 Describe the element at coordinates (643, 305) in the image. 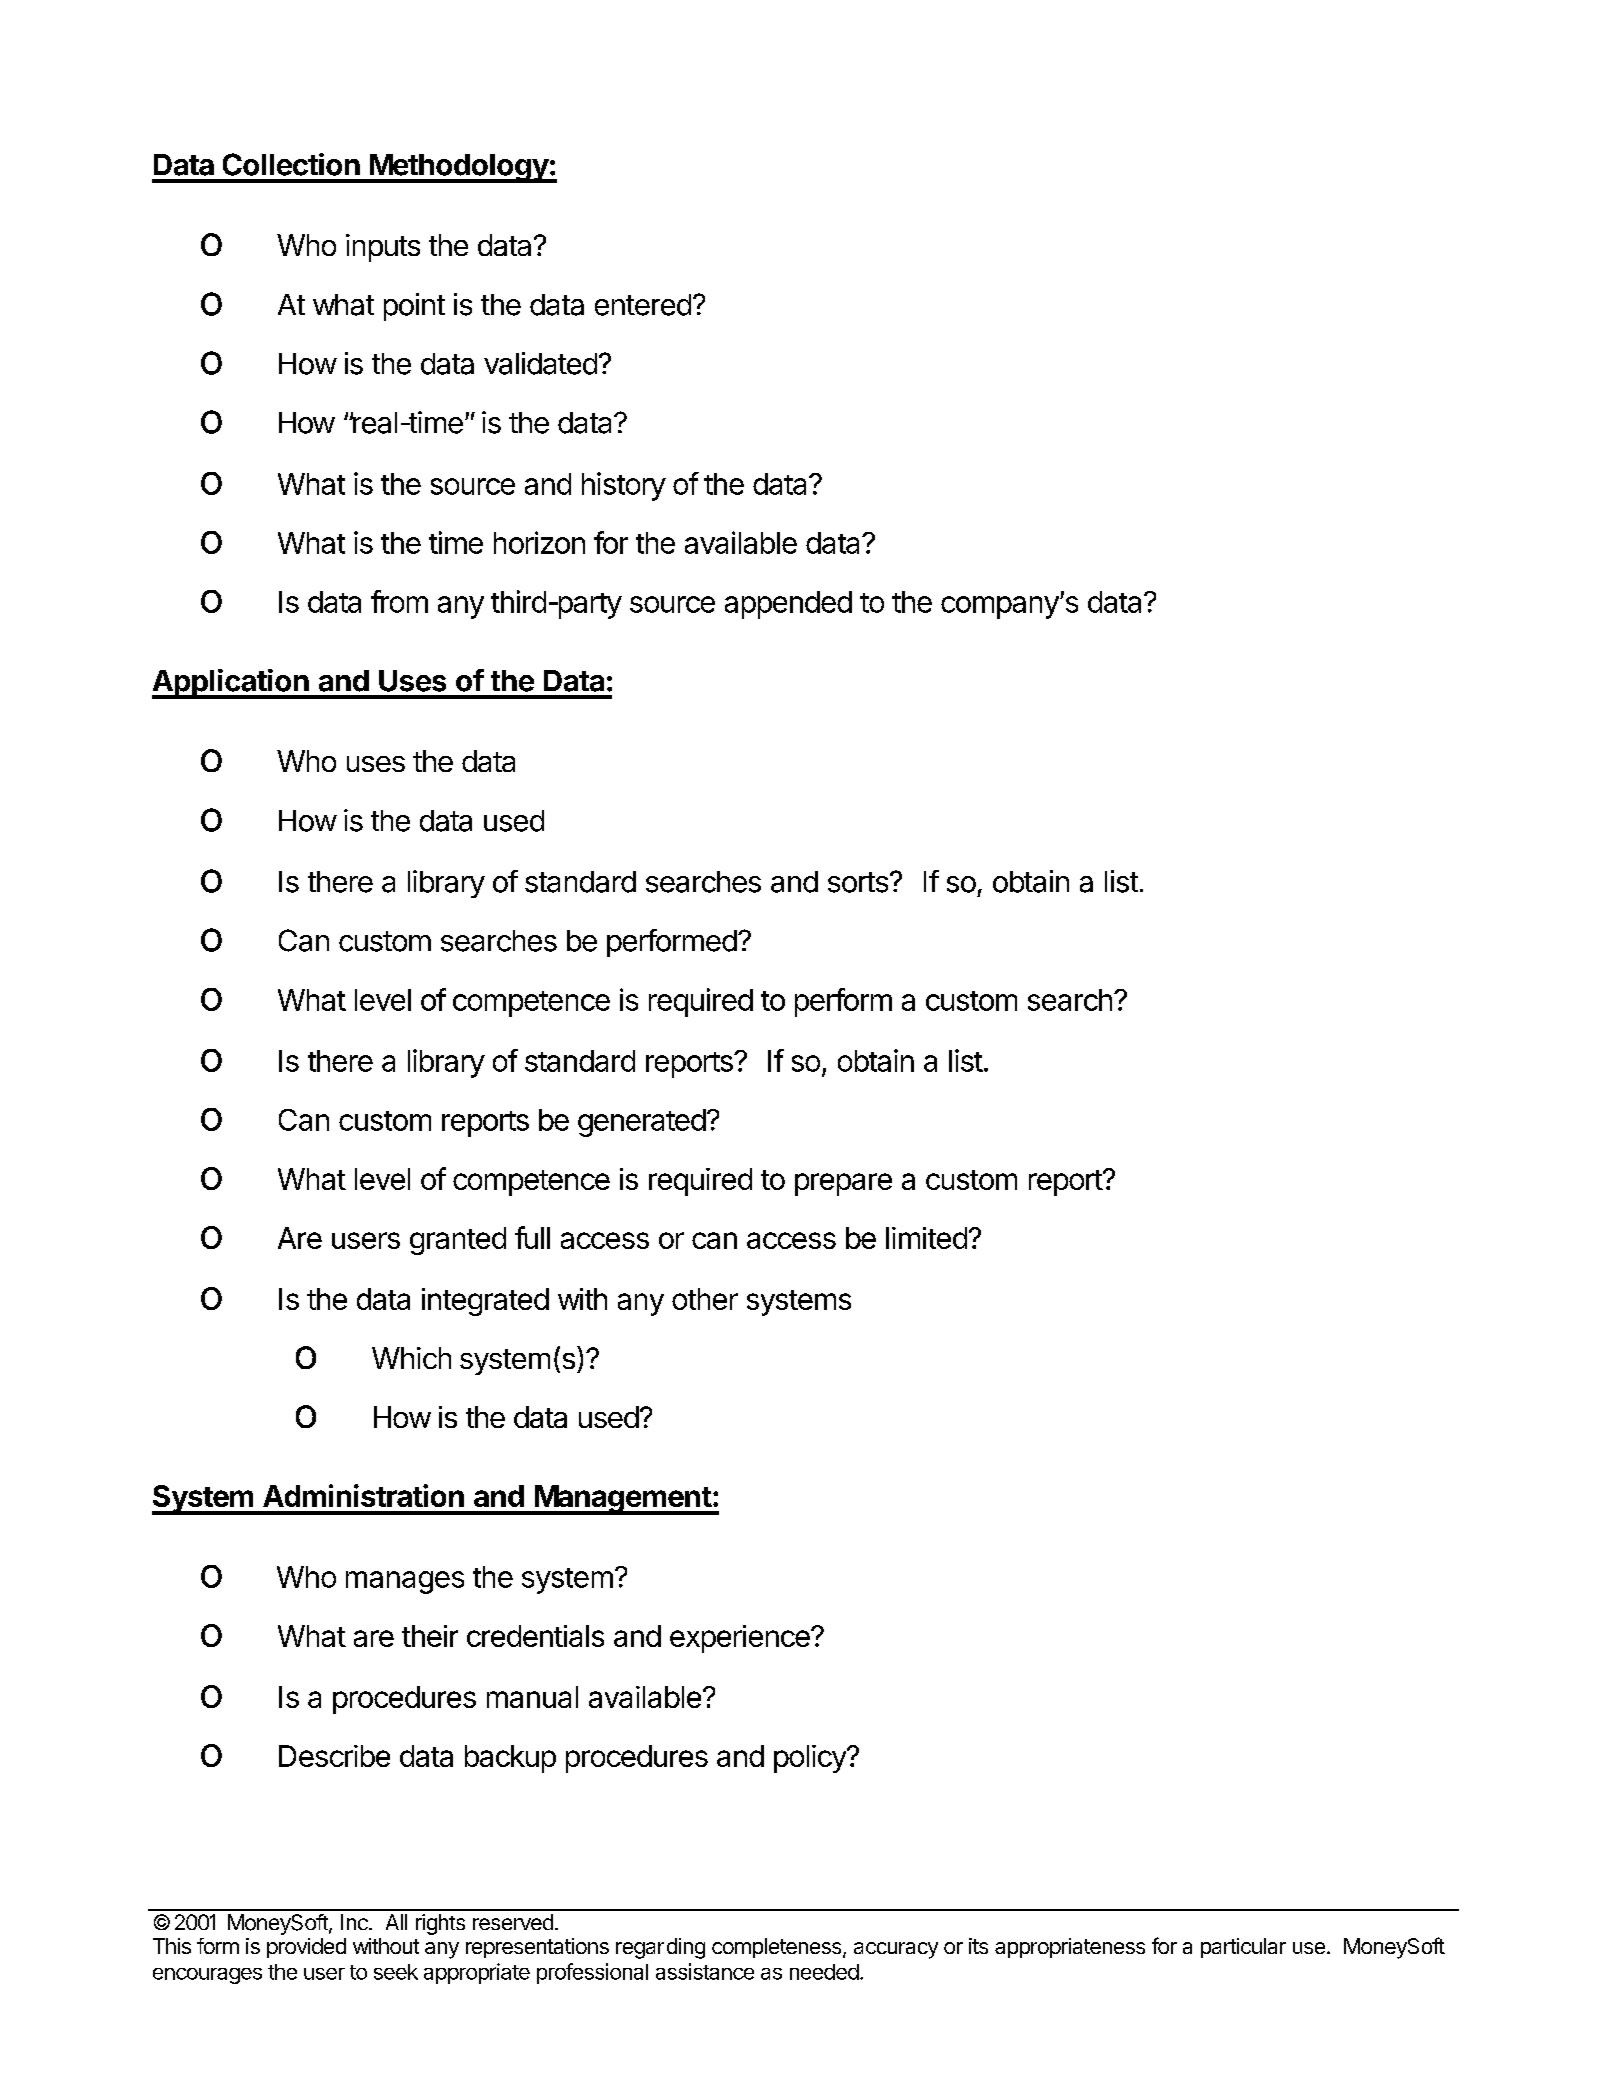

I see `entered` at that location.
